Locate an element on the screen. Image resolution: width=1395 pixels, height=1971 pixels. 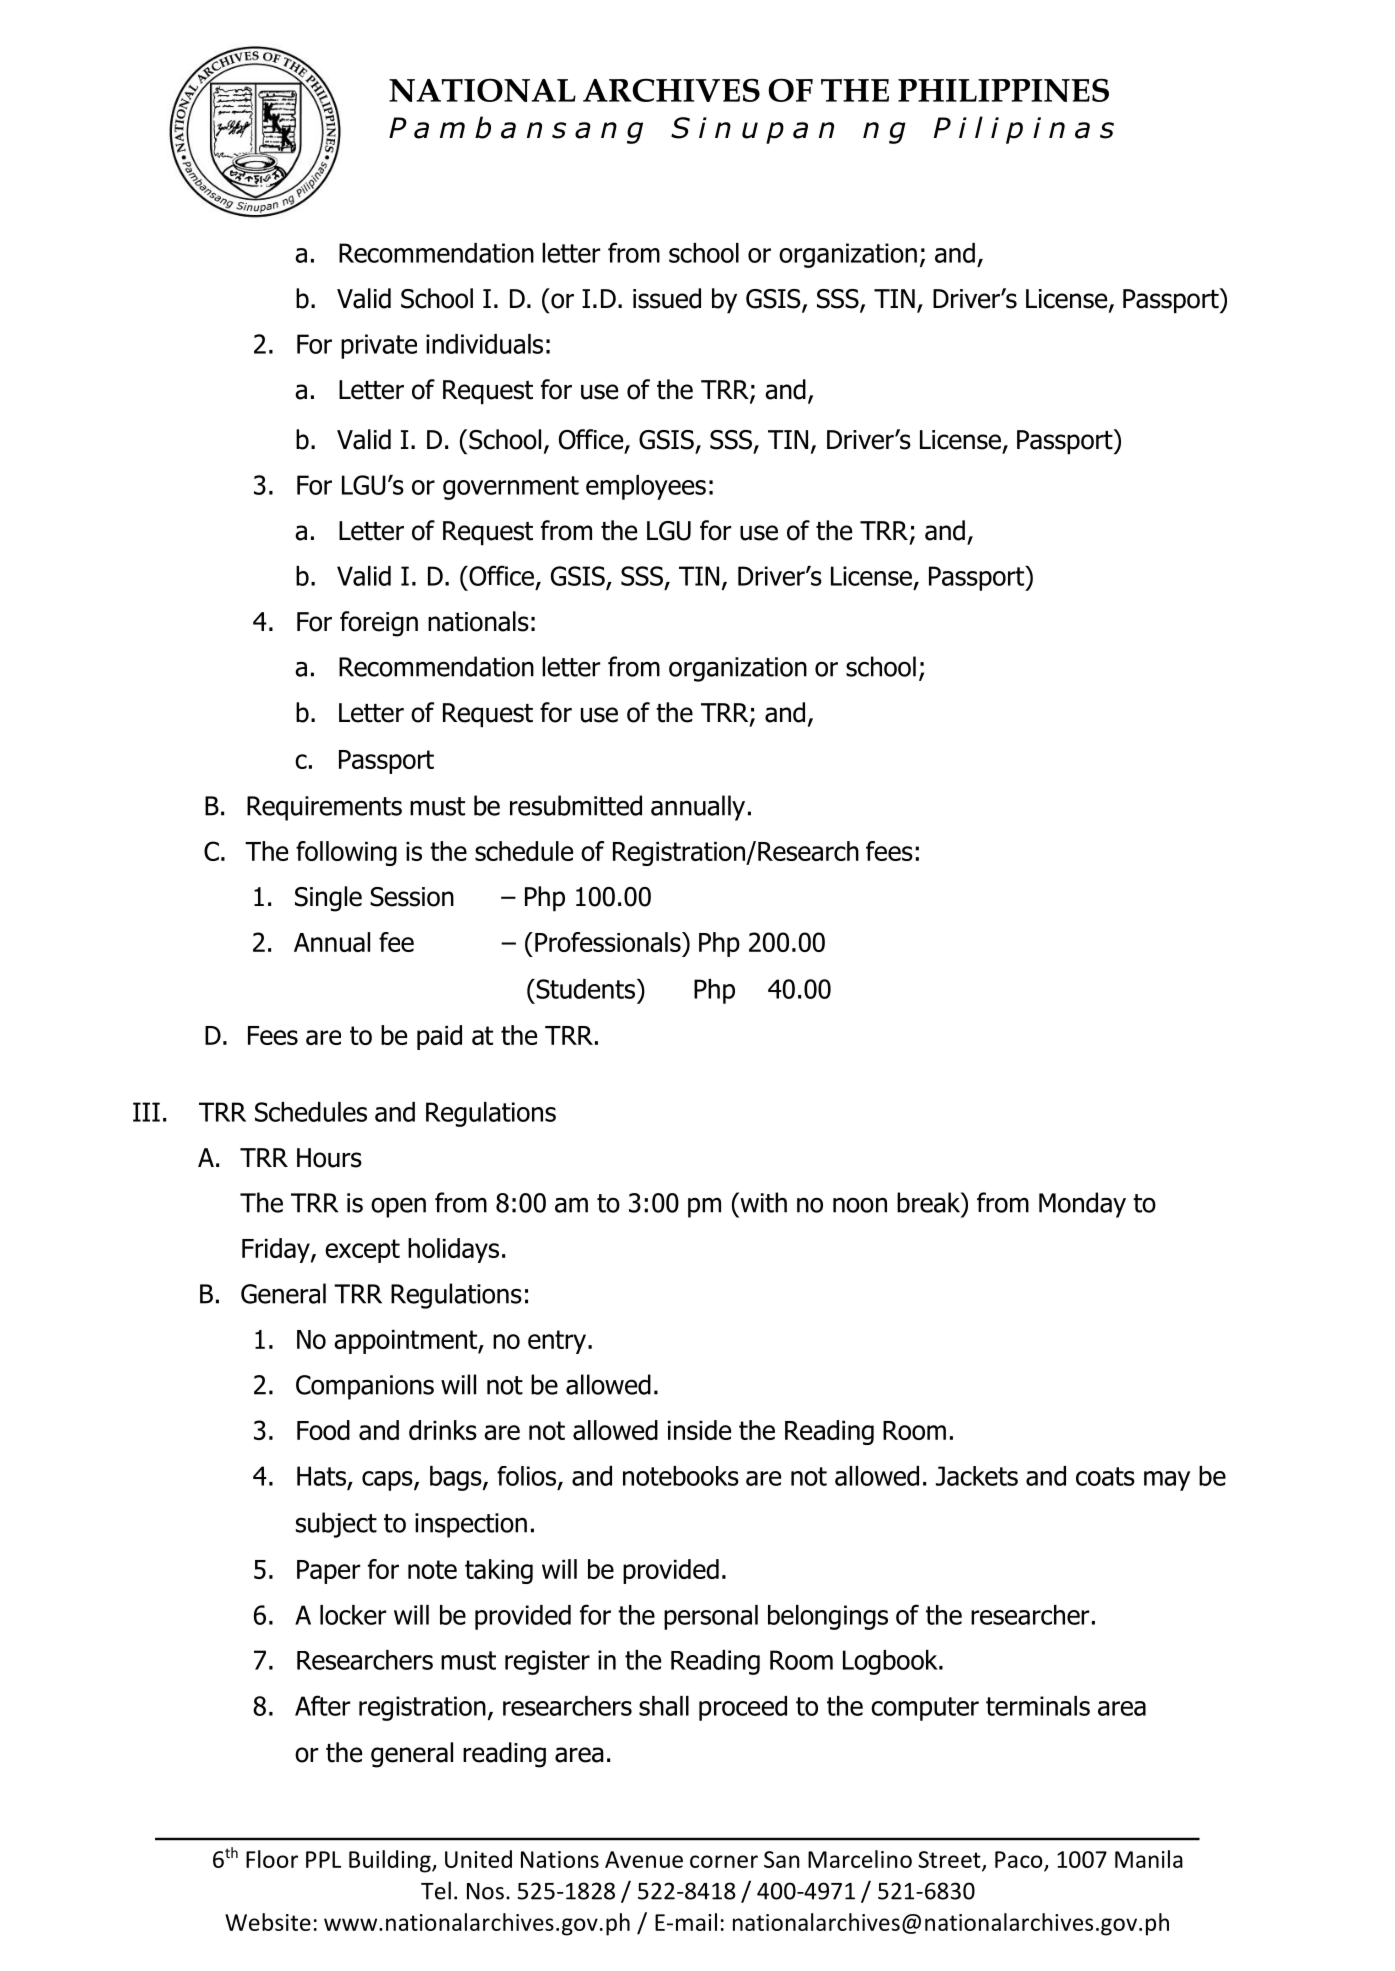
Paco is located at coordinates (1019, 1859).
